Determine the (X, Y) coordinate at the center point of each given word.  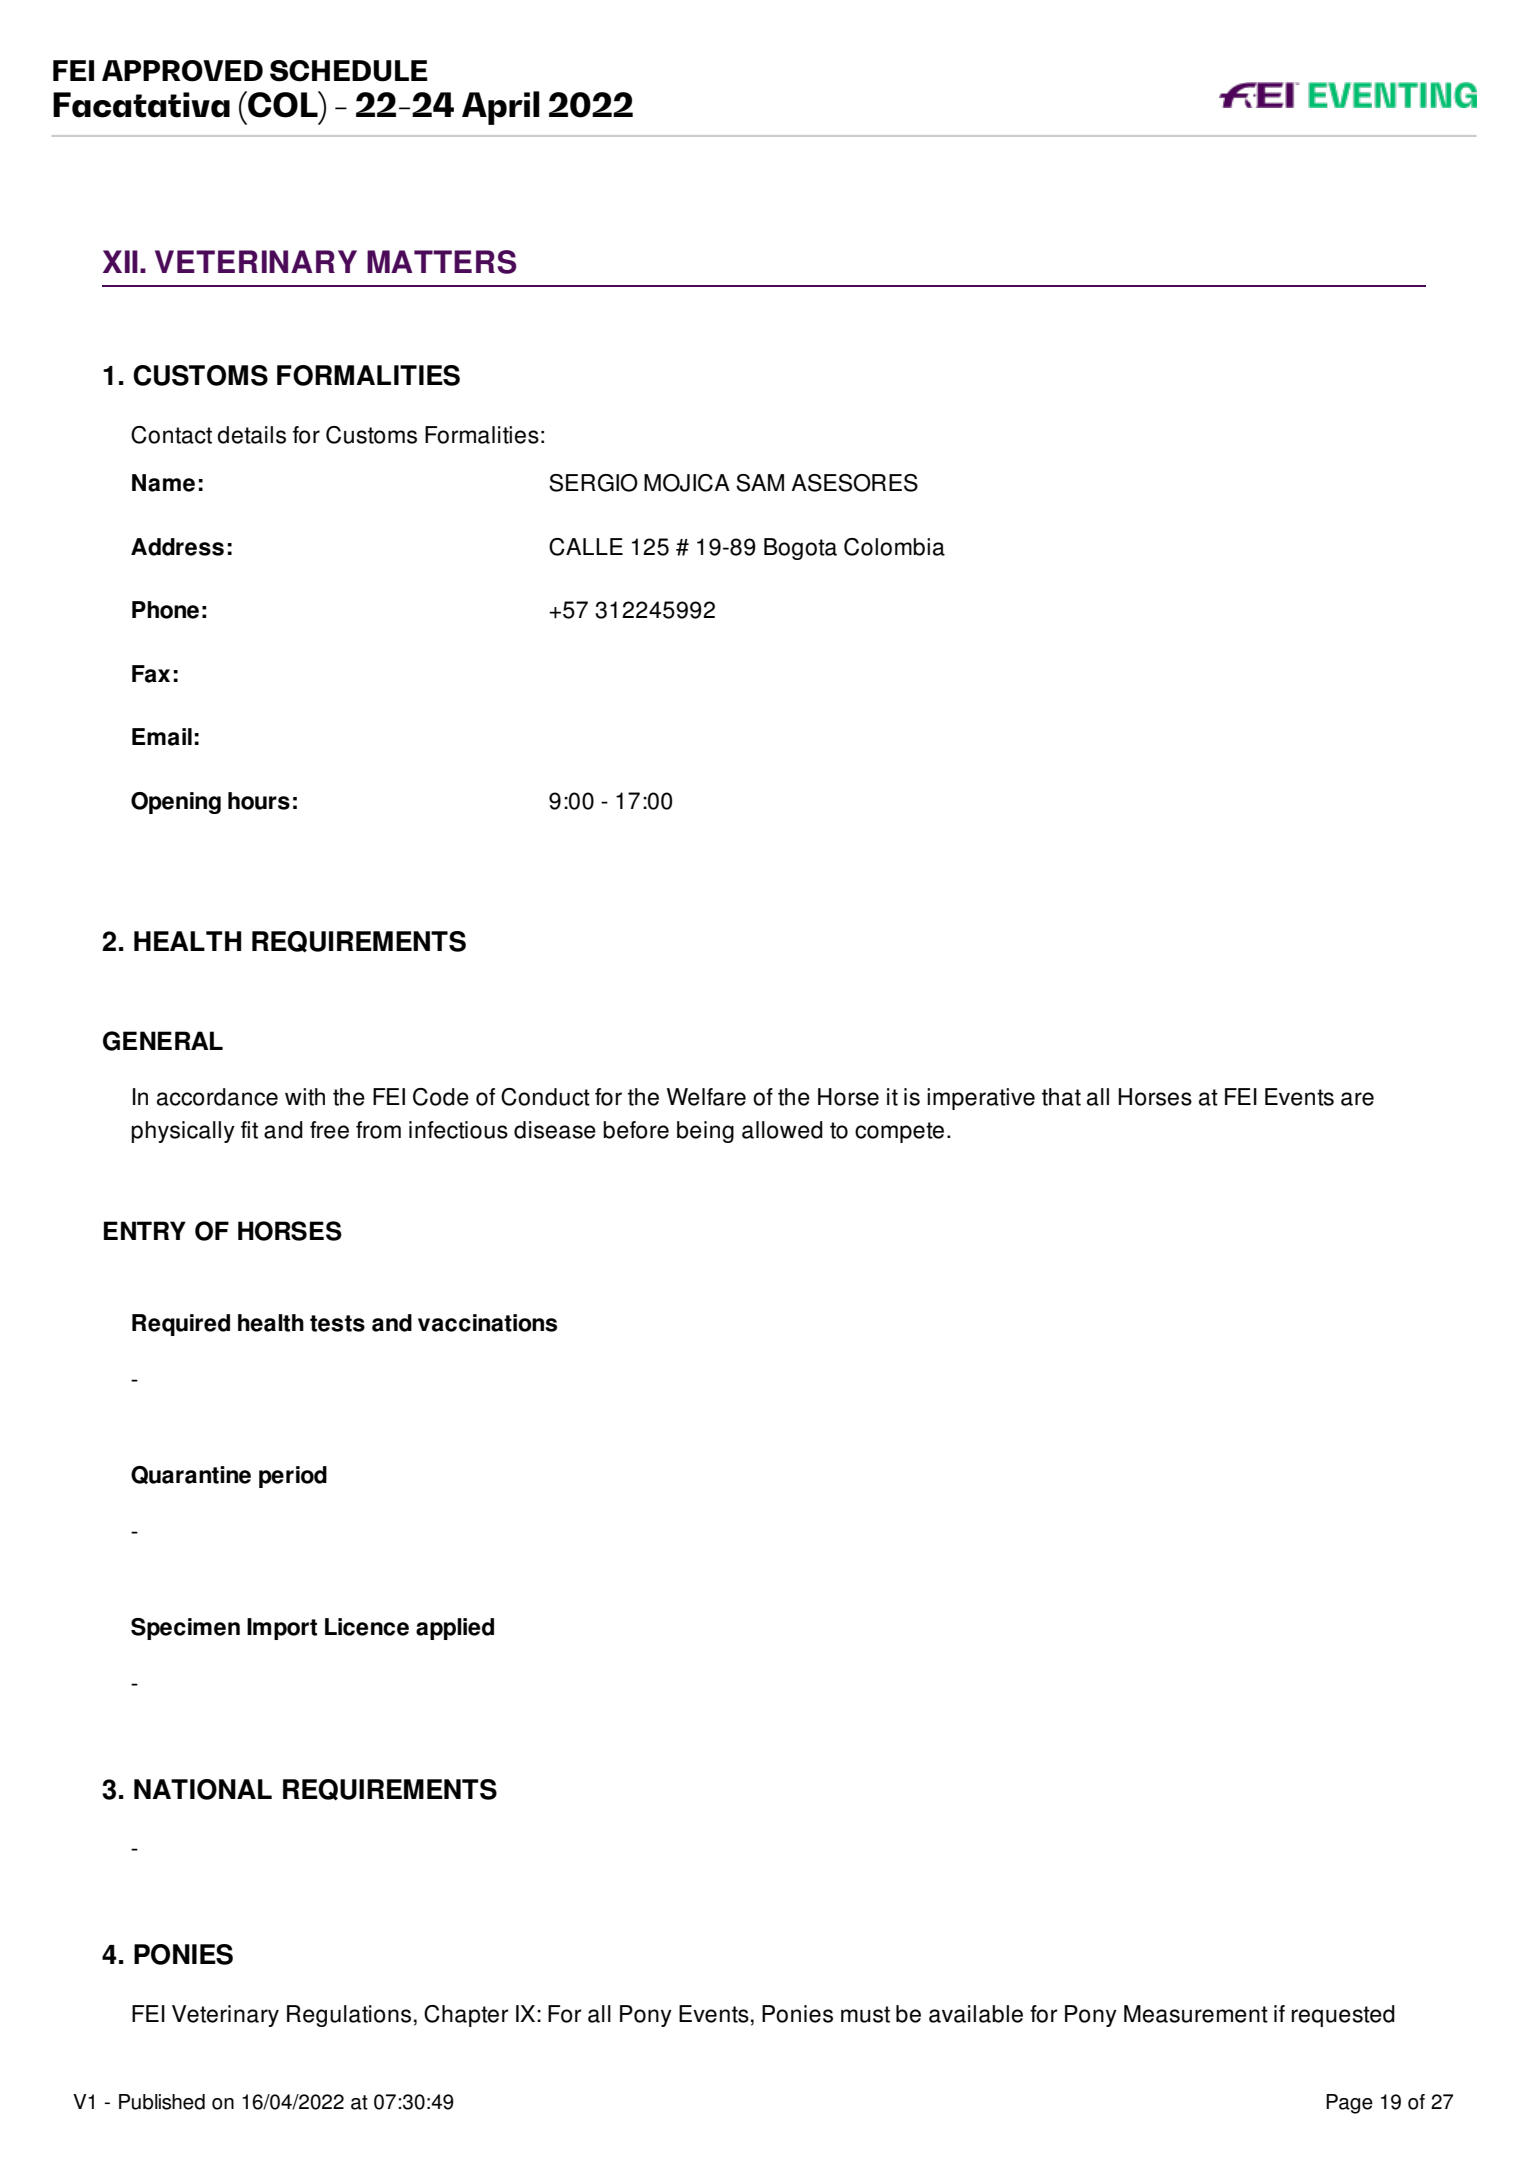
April (501, 108)
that (1061, 1097)
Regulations (349, 2016)
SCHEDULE (349, 71)
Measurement (1196, 2014)
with (305, 1097)
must (865, 2014)
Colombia (894, 547)
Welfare (706, 1097)
